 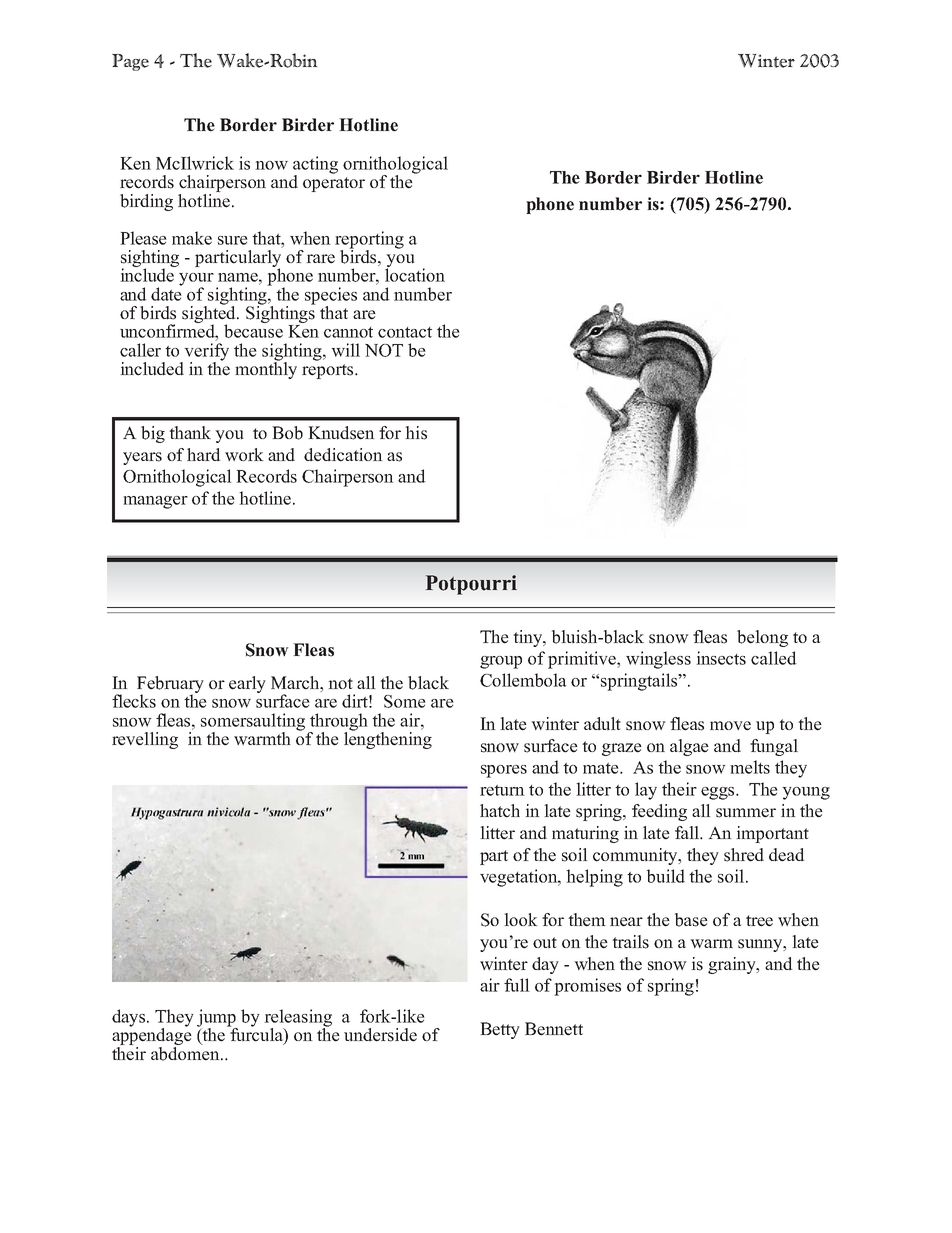 What do you see at coordinates (130, 62) in the document?
I see `Page` at bounding box center [130, 62].
